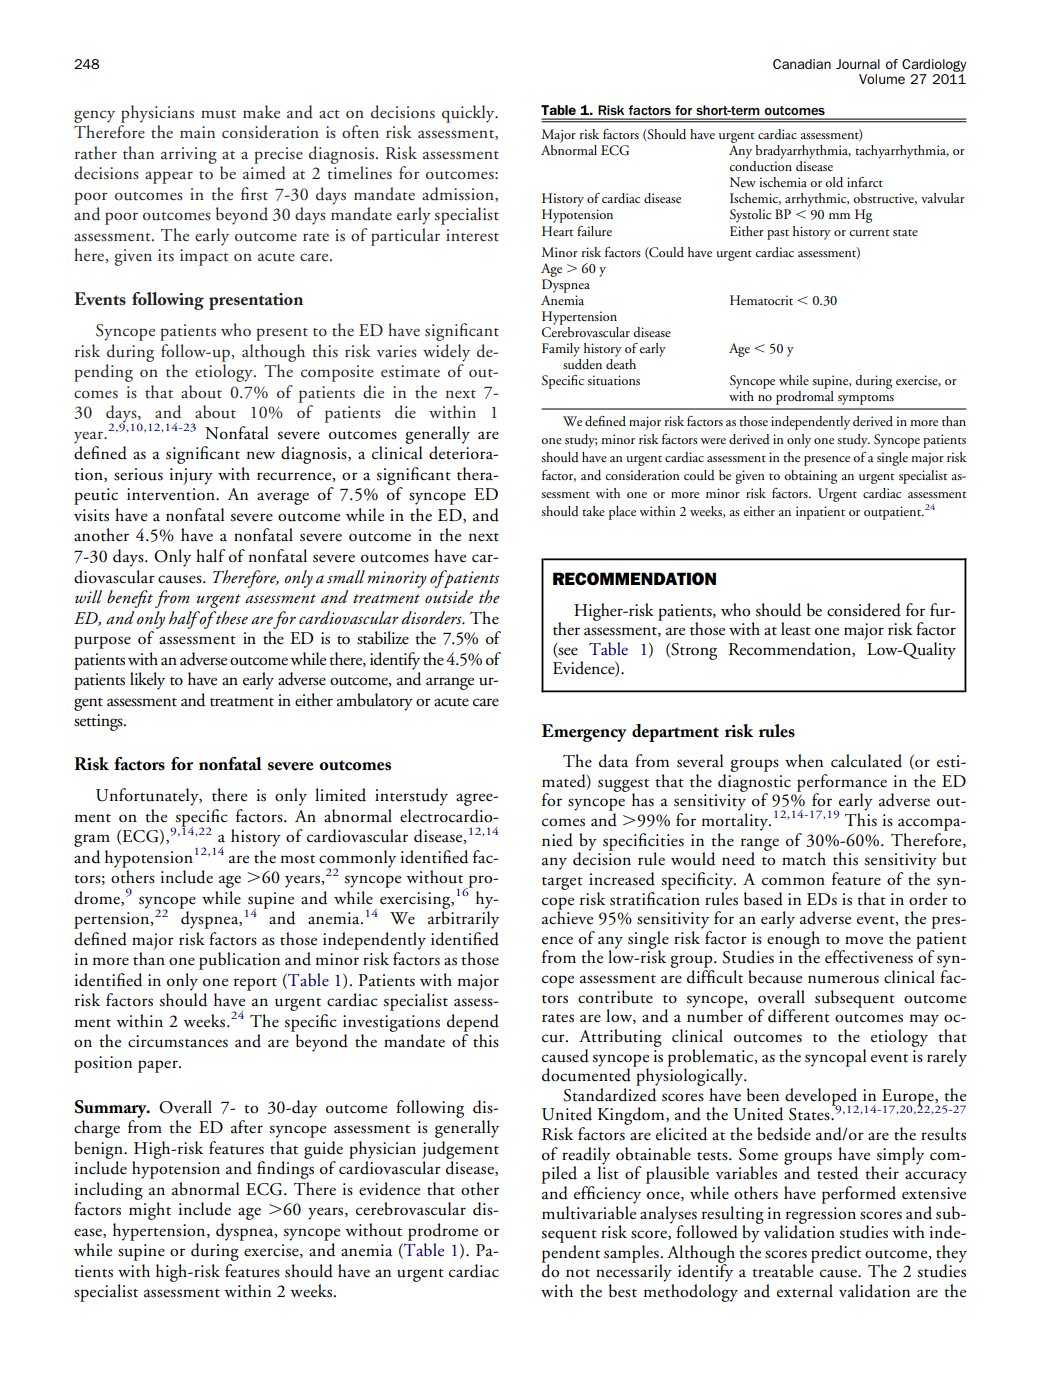  Describe the element at coordinates (836, 1254) in the document. I see `predict` at that location.
